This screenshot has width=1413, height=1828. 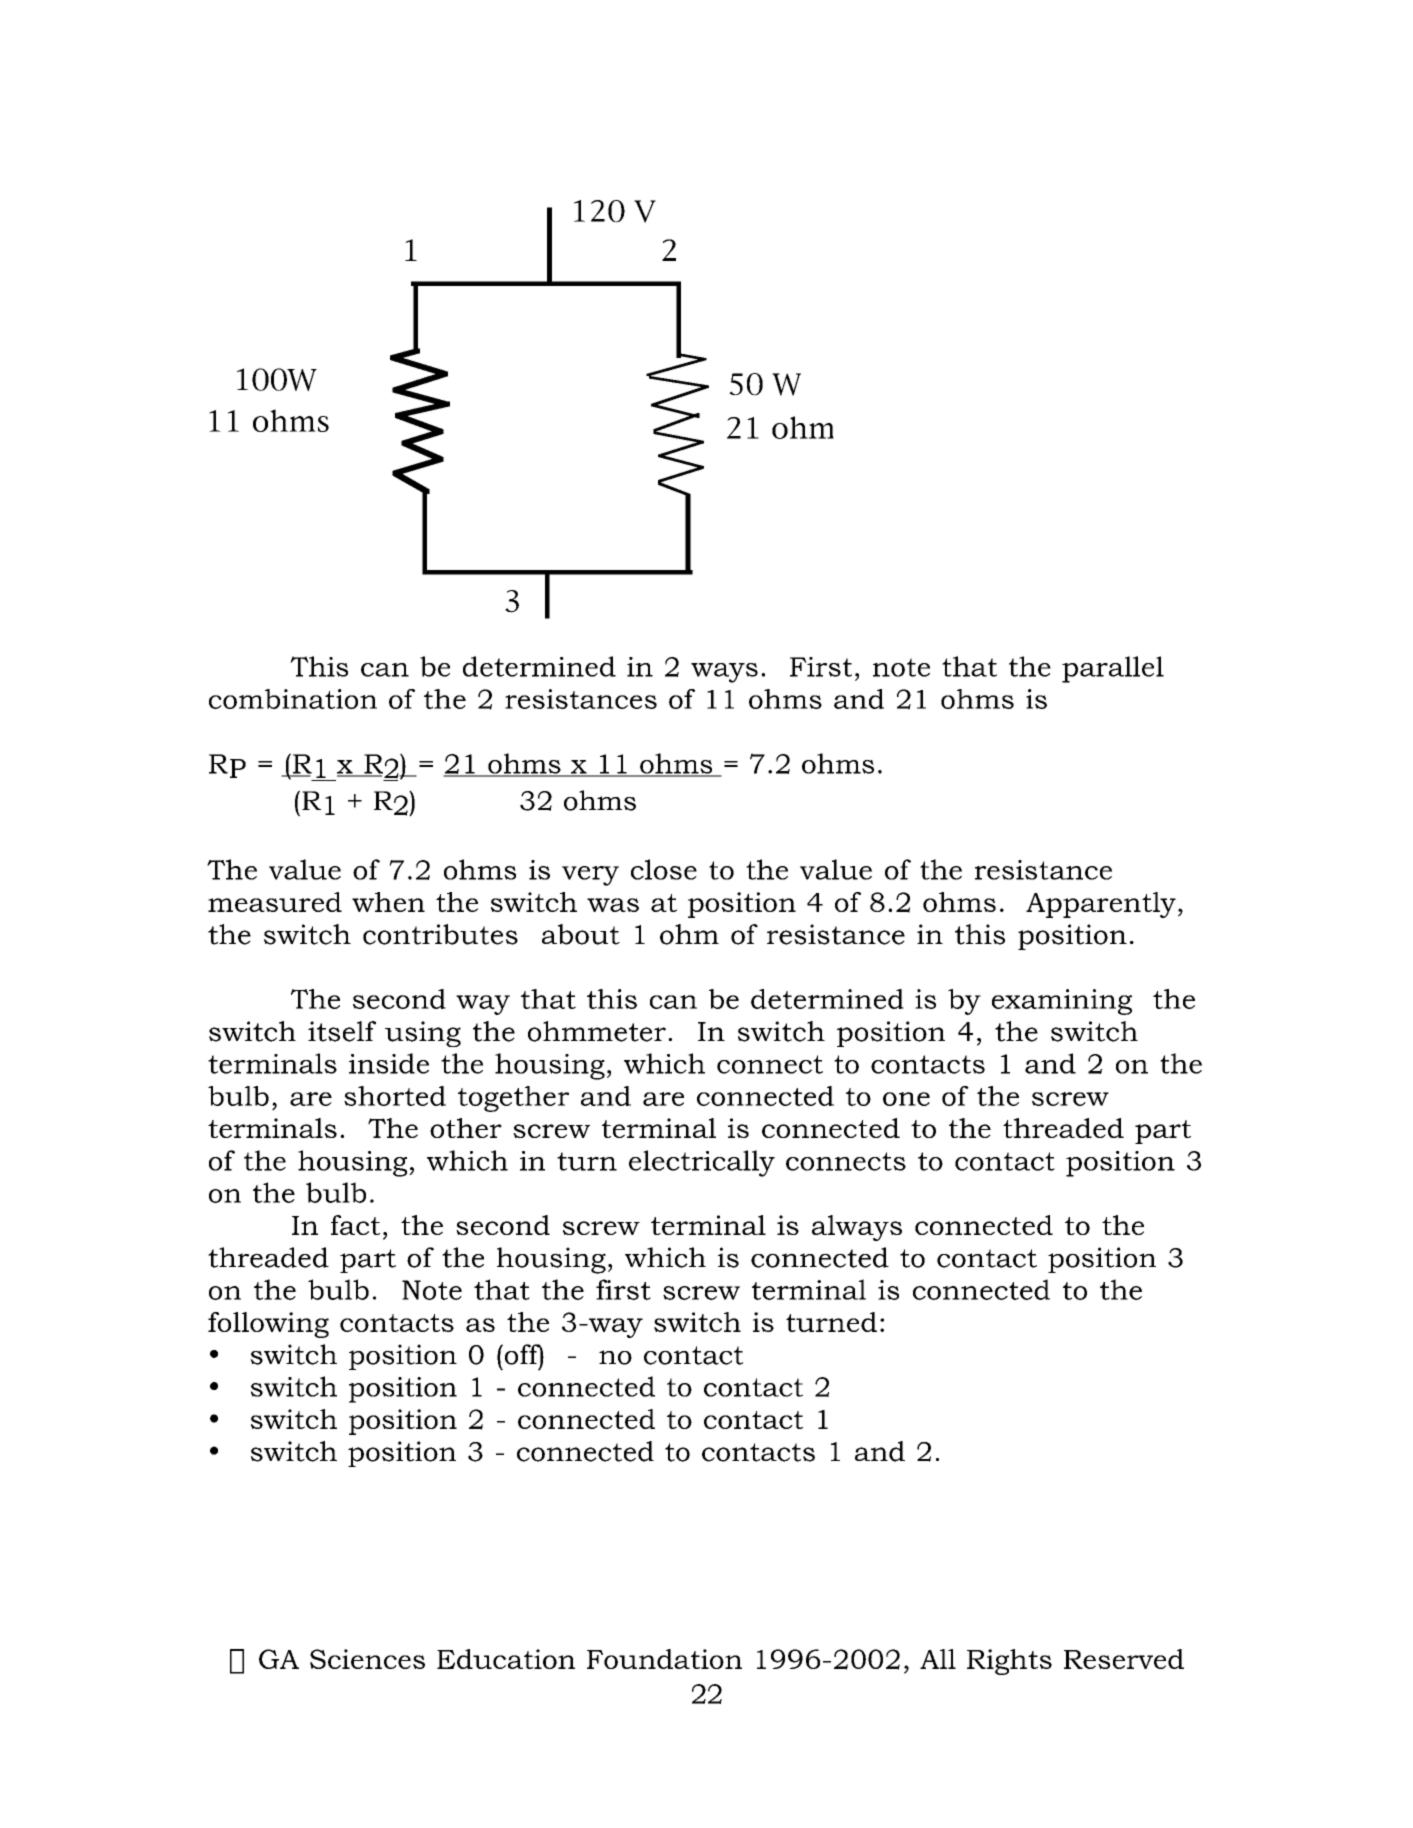 I want to click on electrically, so click(x=702, y=1163).
